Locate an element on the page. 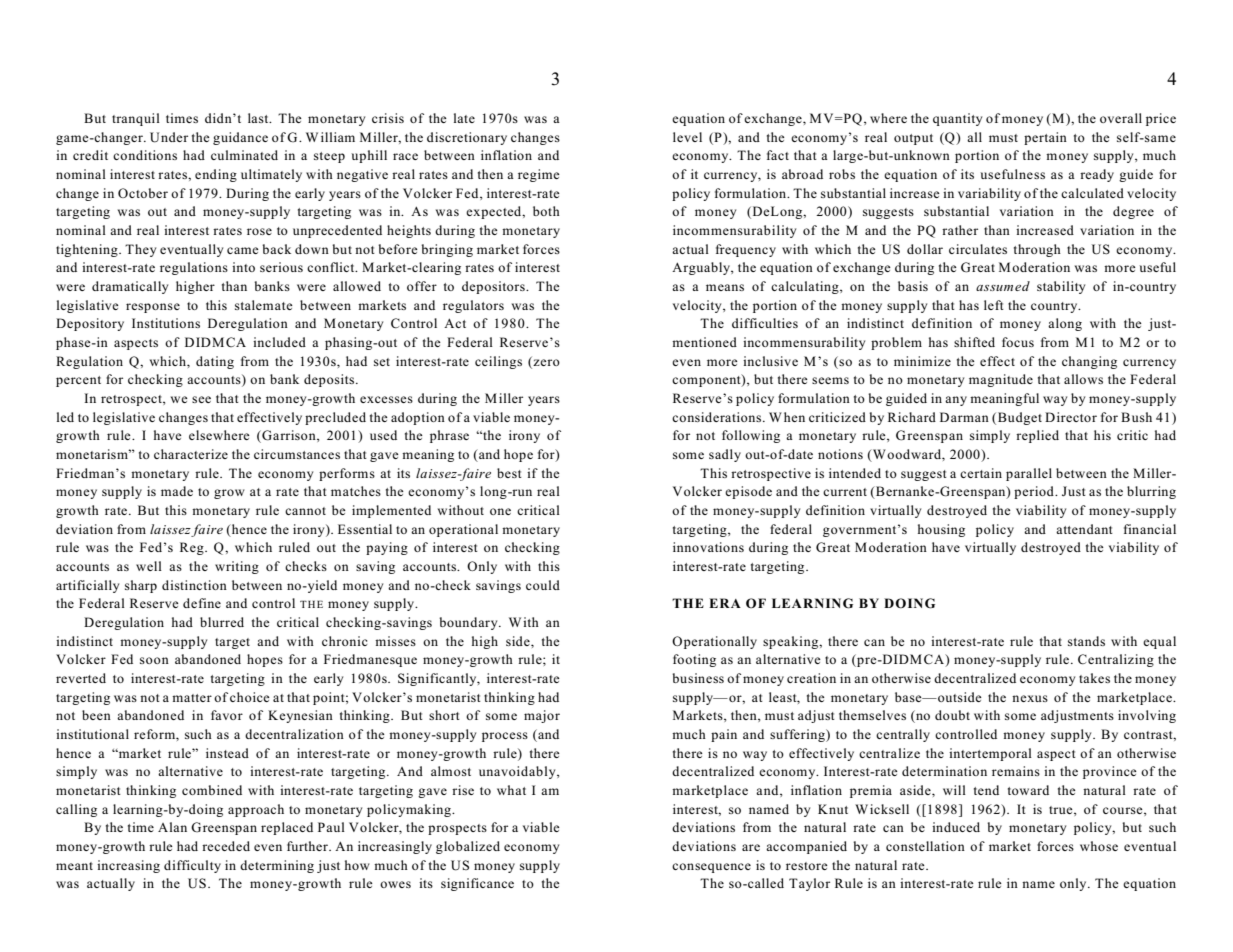 The height and width of the image is (952, 1233). pertain is located at coordinates (1045, 138).
